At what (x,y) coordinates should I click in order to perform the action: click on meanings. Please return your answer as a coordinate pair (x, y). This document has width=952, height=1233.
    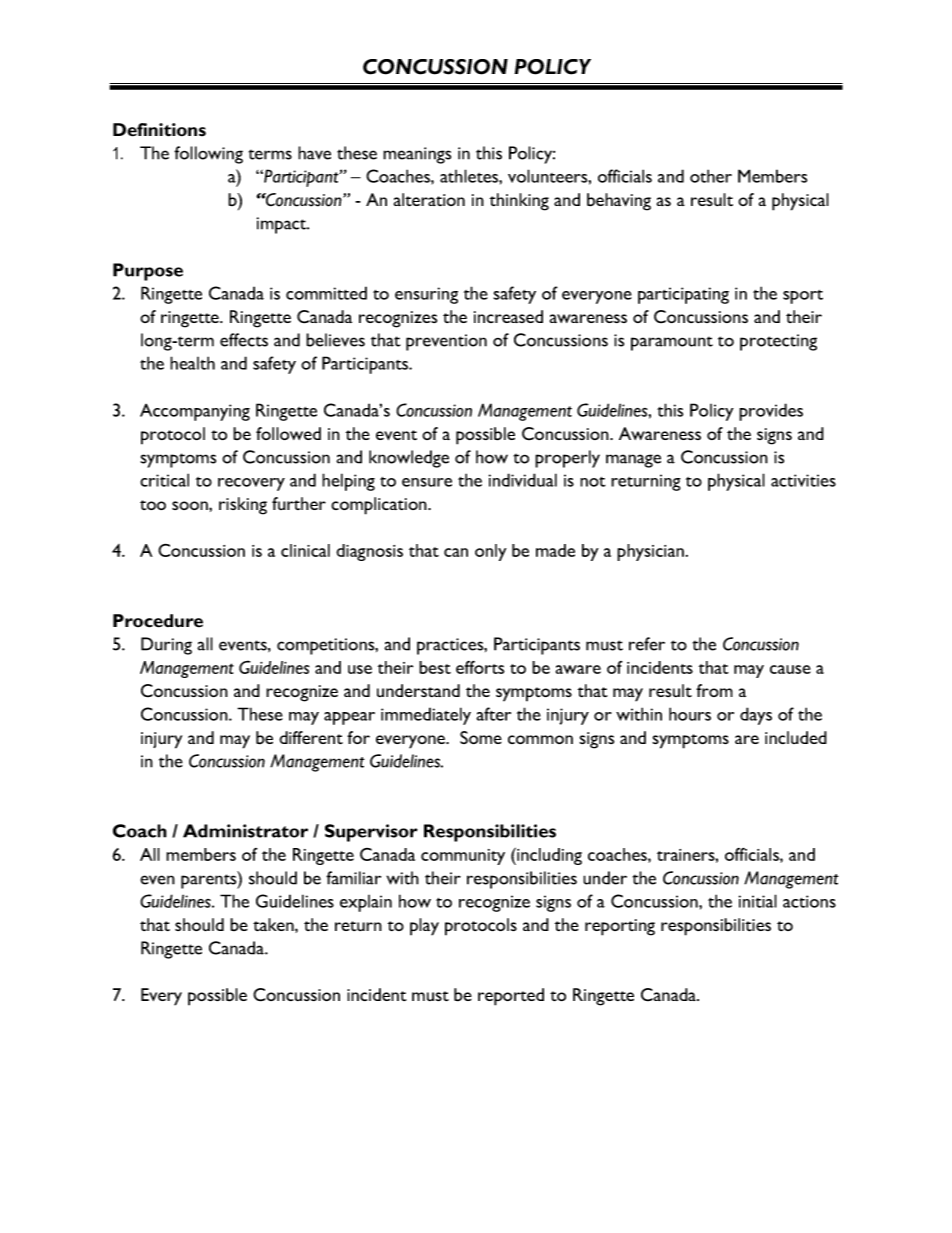
    Looking at the image, I should click on (417, 155).
